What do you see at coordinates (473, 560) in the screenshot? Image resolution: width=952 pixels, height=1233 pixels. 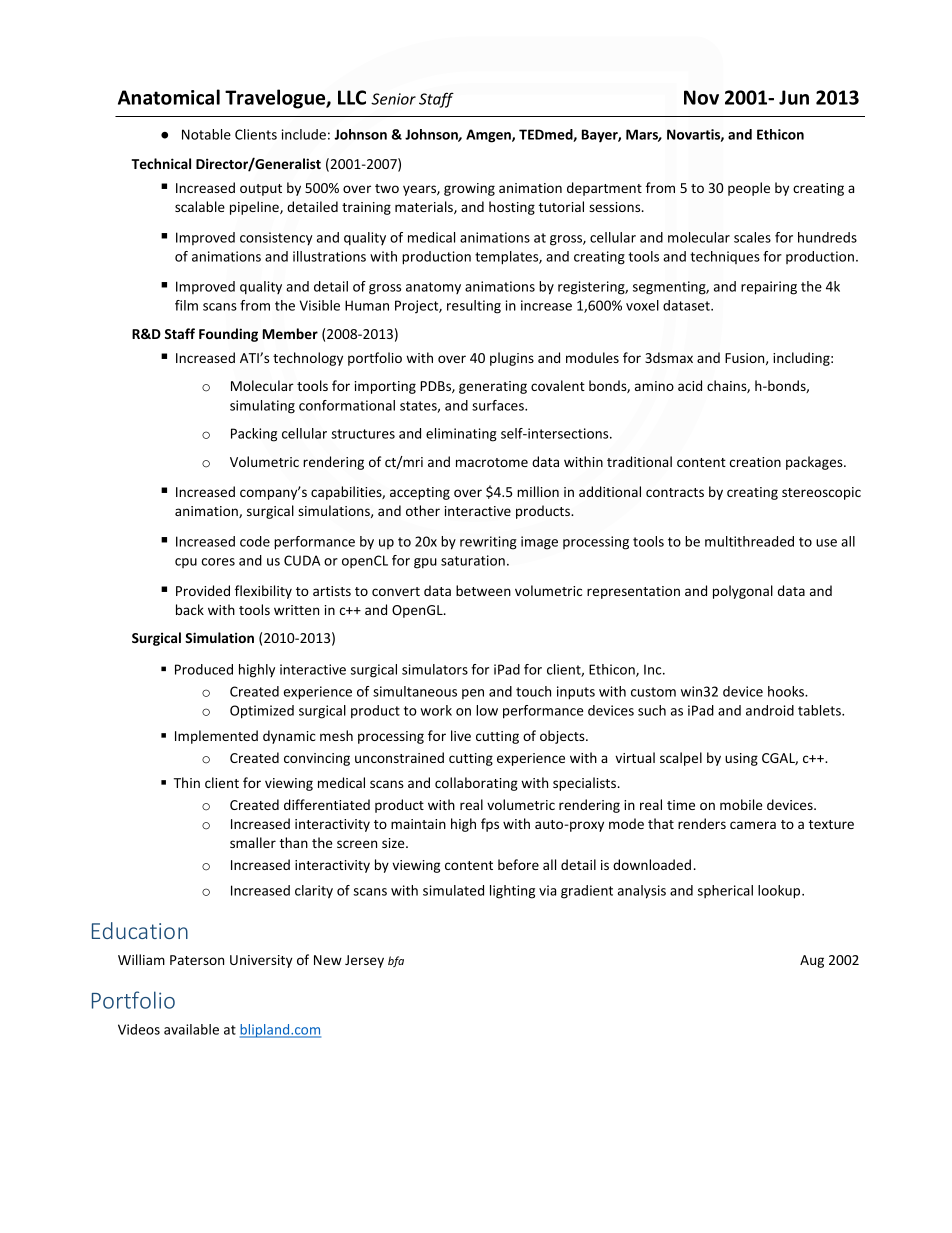 I see `saturation` at bounding box center [473, 560].
